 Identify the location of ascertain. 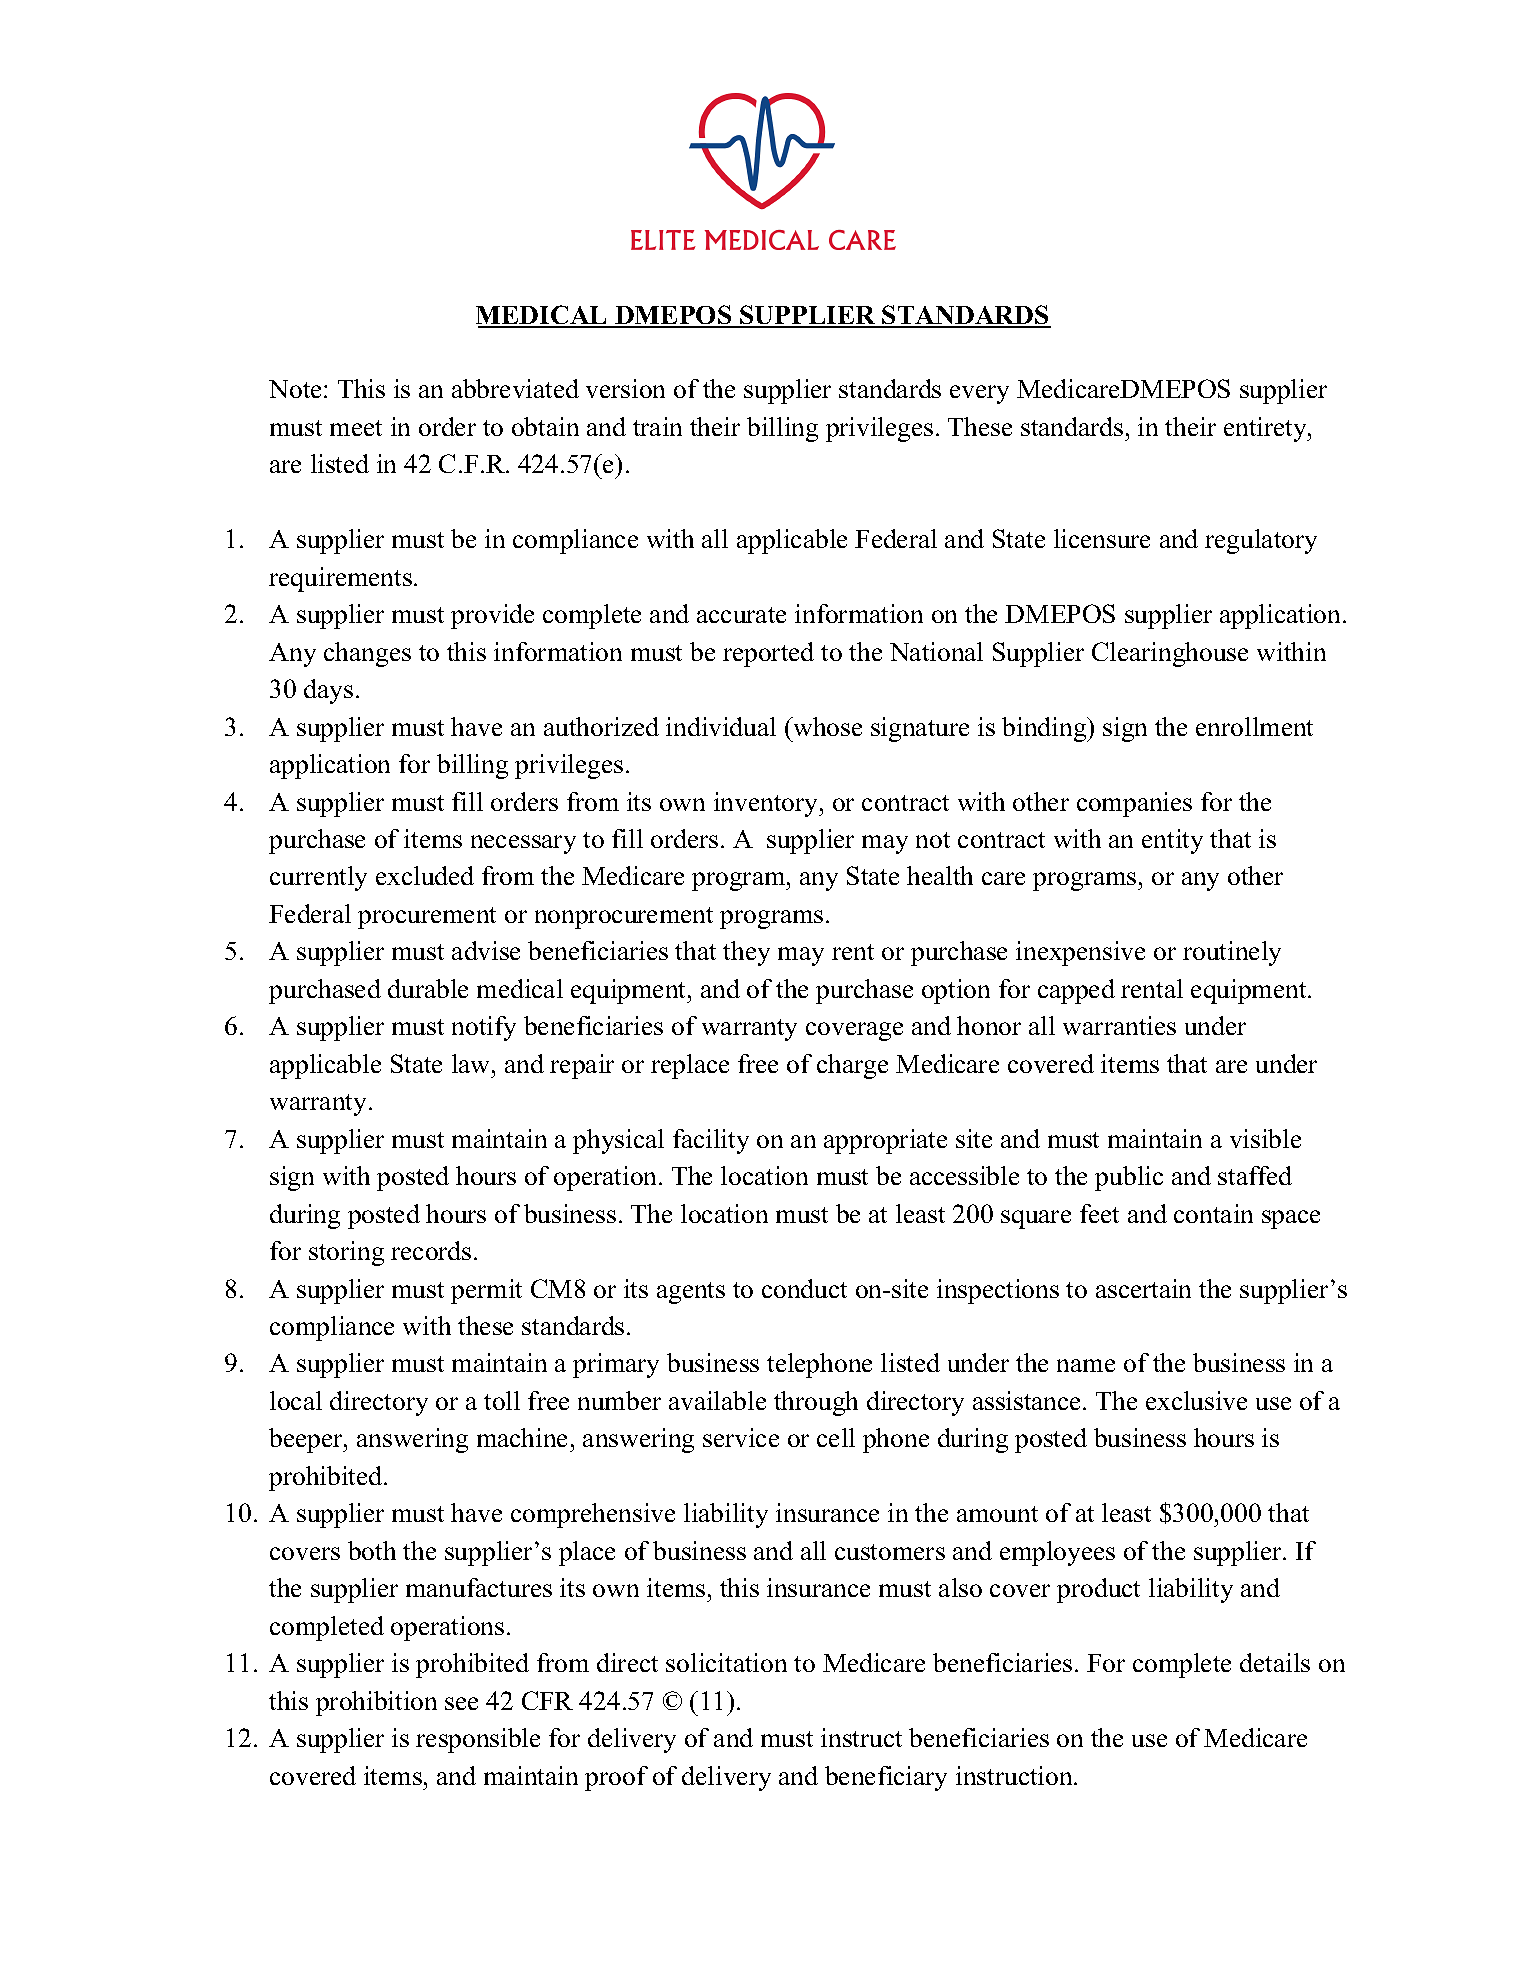
(1143, 1288).
